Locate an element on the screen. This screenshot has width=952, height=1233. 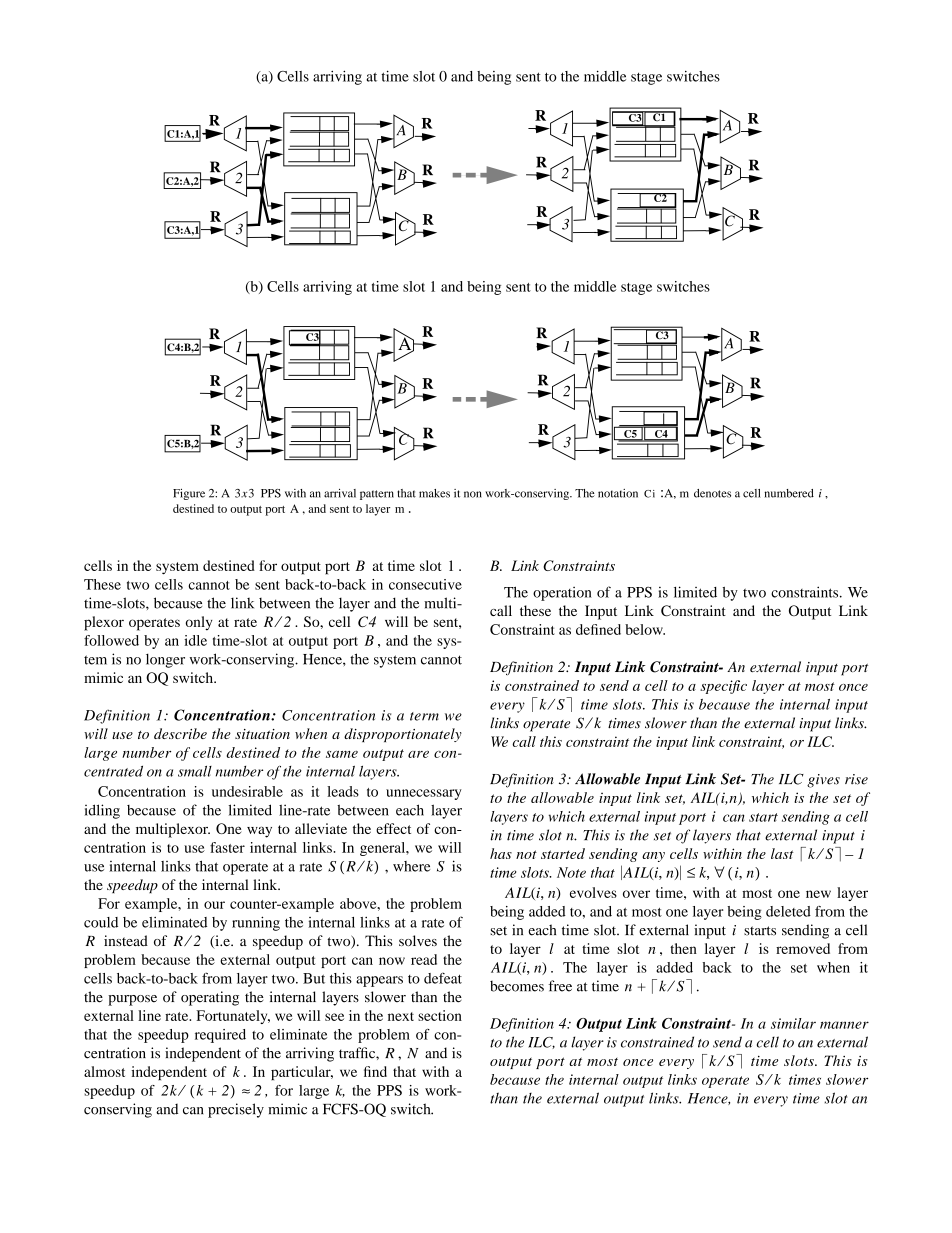
term is located at coordinates (424, 716).
